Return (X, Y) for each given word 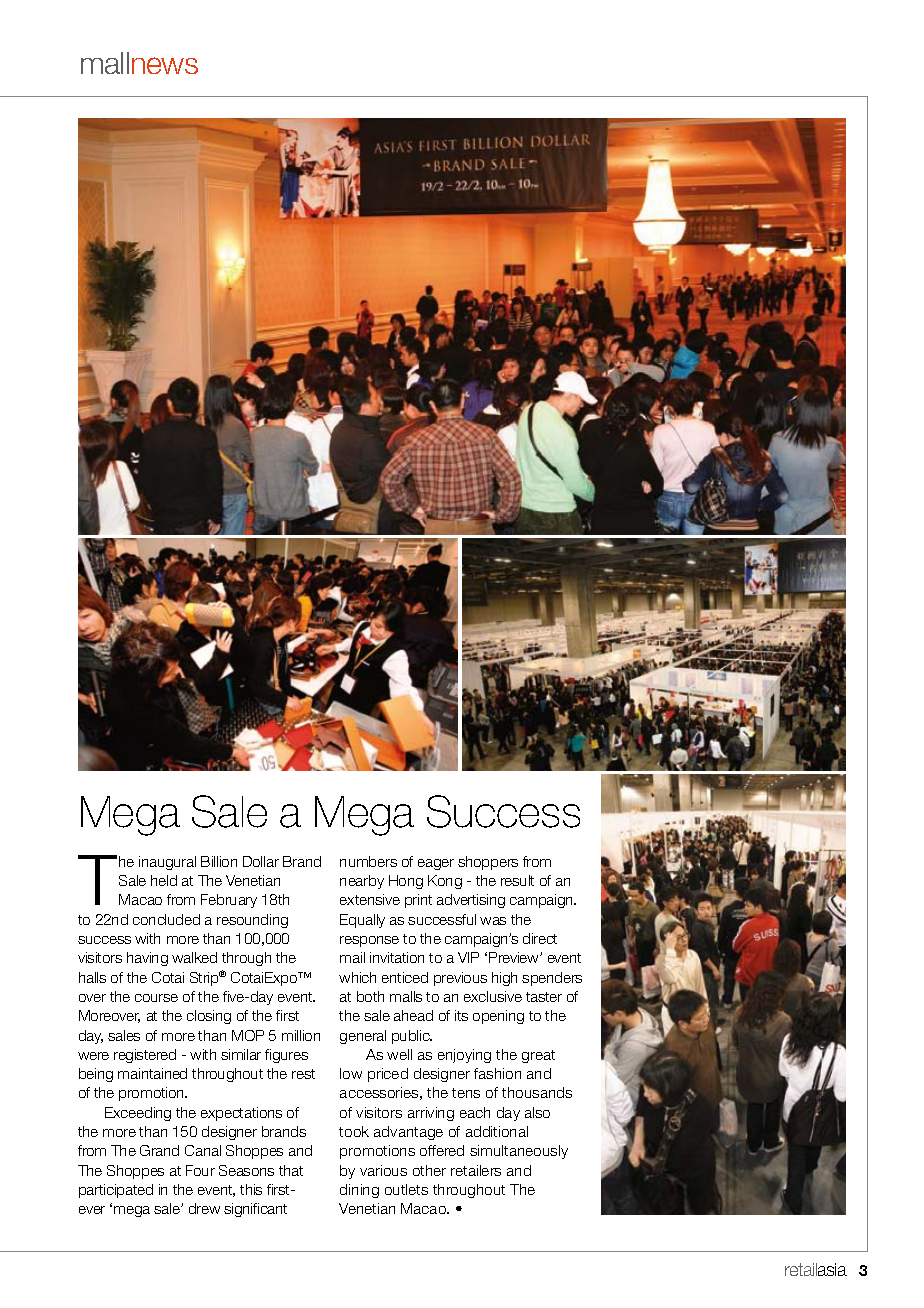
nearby (362, 882)
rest (303, 1074)
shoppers (488, 863)
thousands (537, 1092)
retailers (476, 1170)
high (504, 979)
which (357, 977)
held (164, 880)
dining (359, 1191)
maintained (152, 1073)
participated (116, 1191)
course (156, 998)
